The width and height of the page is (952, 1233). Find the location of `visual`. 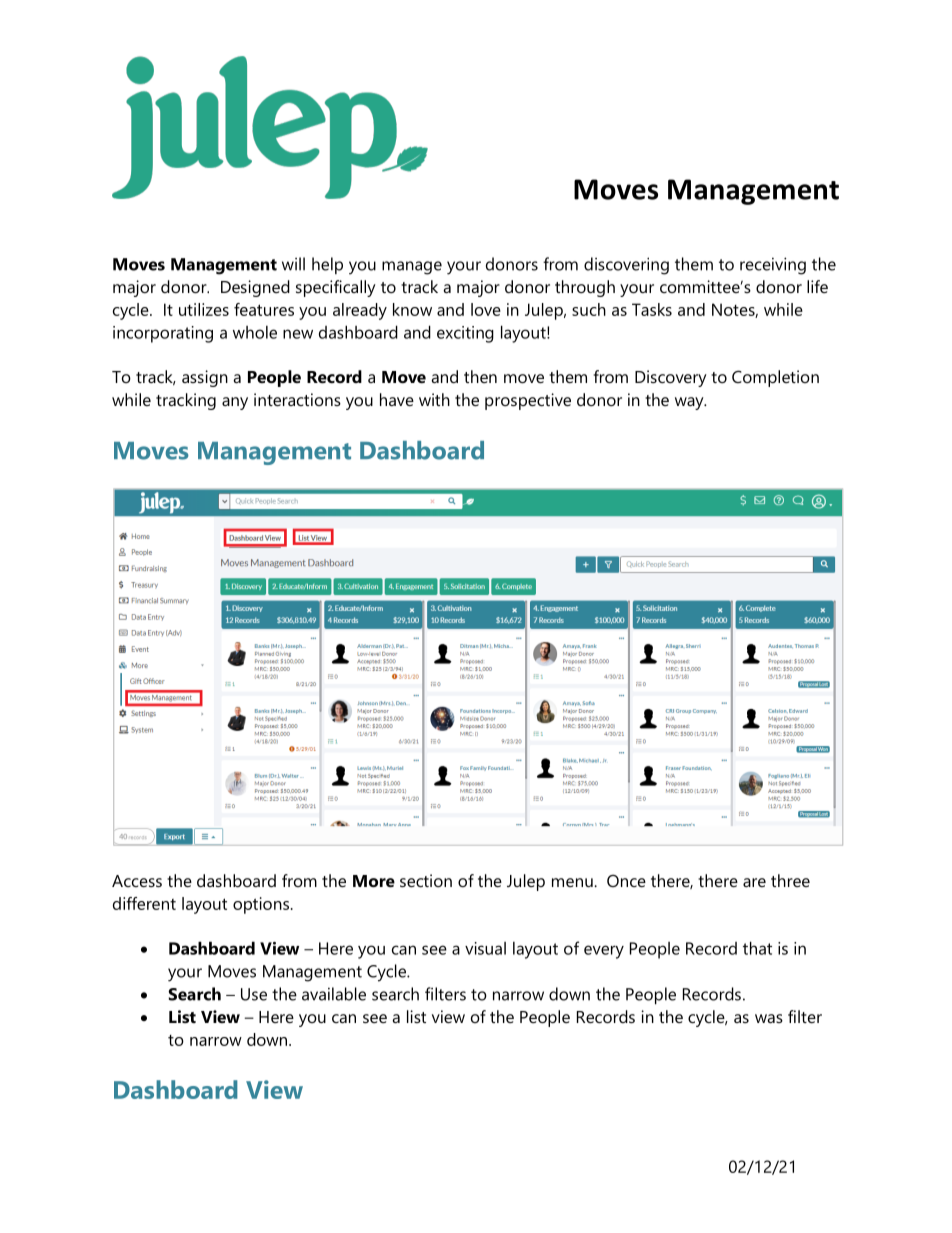

visual is located at coordinates (485, 948).
